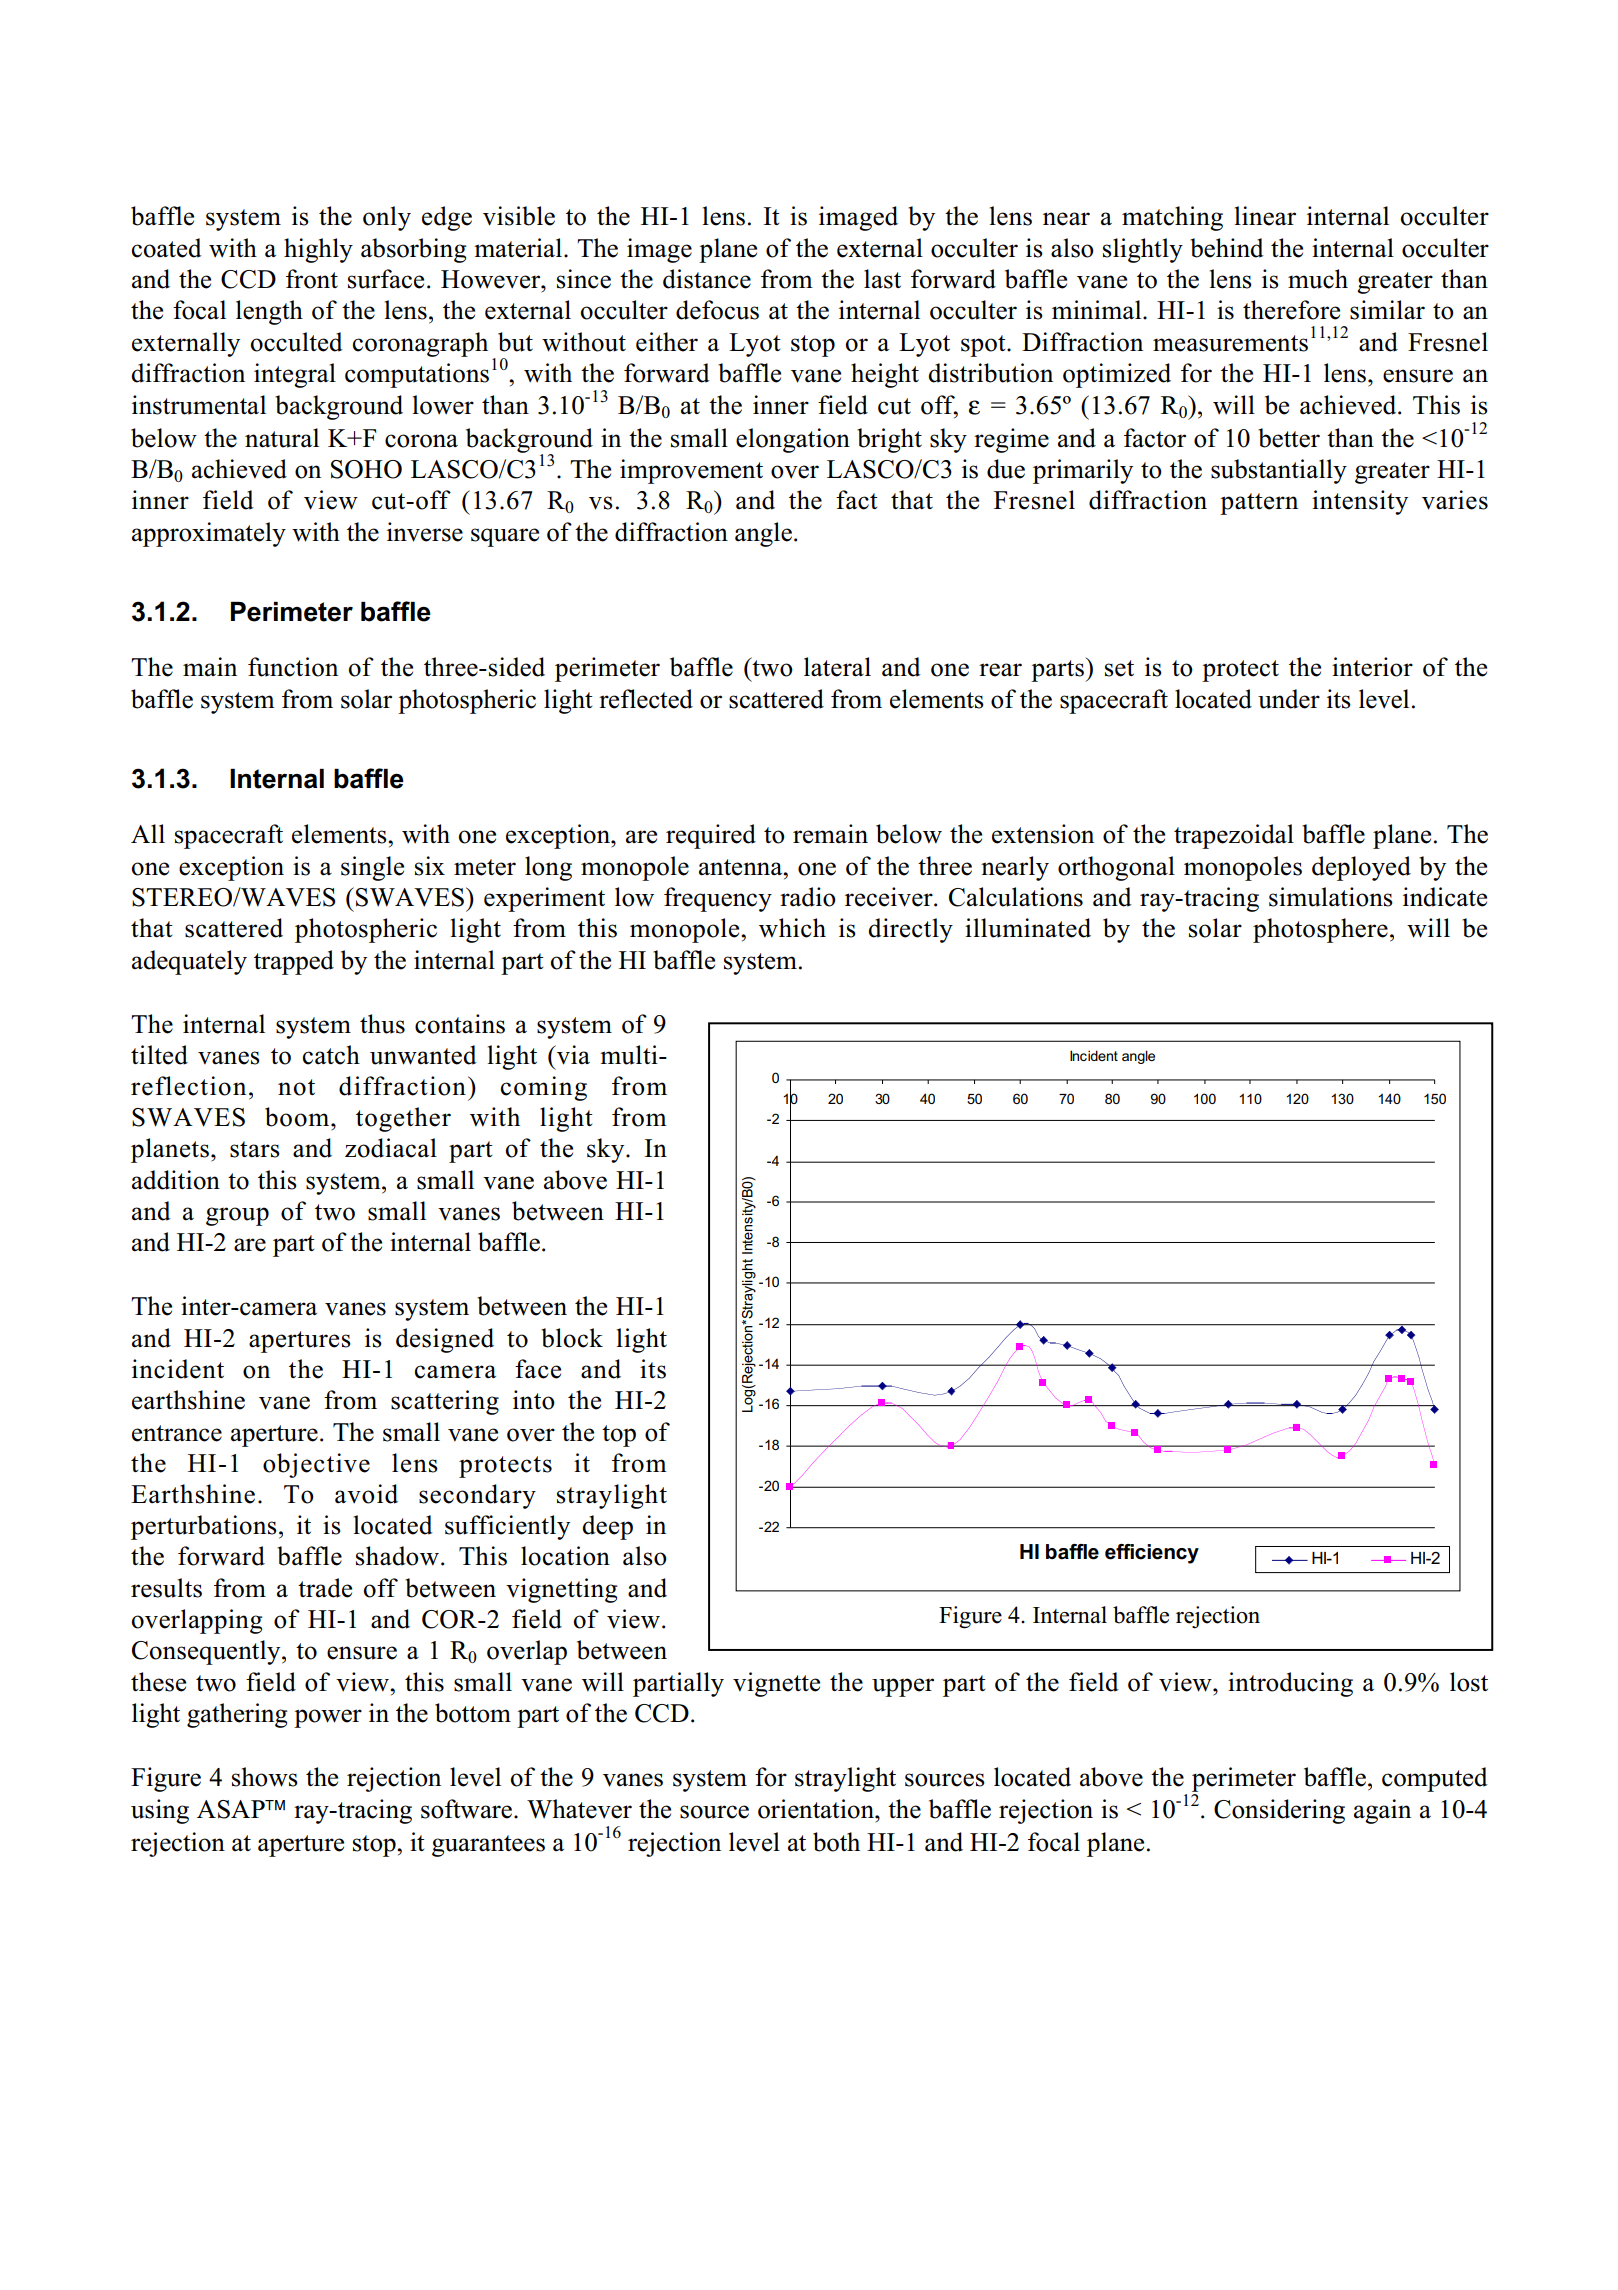 Image resolution: width=1618 pixels, height=2290 pixels. I want to click on orientation, so click(817, 1809).
